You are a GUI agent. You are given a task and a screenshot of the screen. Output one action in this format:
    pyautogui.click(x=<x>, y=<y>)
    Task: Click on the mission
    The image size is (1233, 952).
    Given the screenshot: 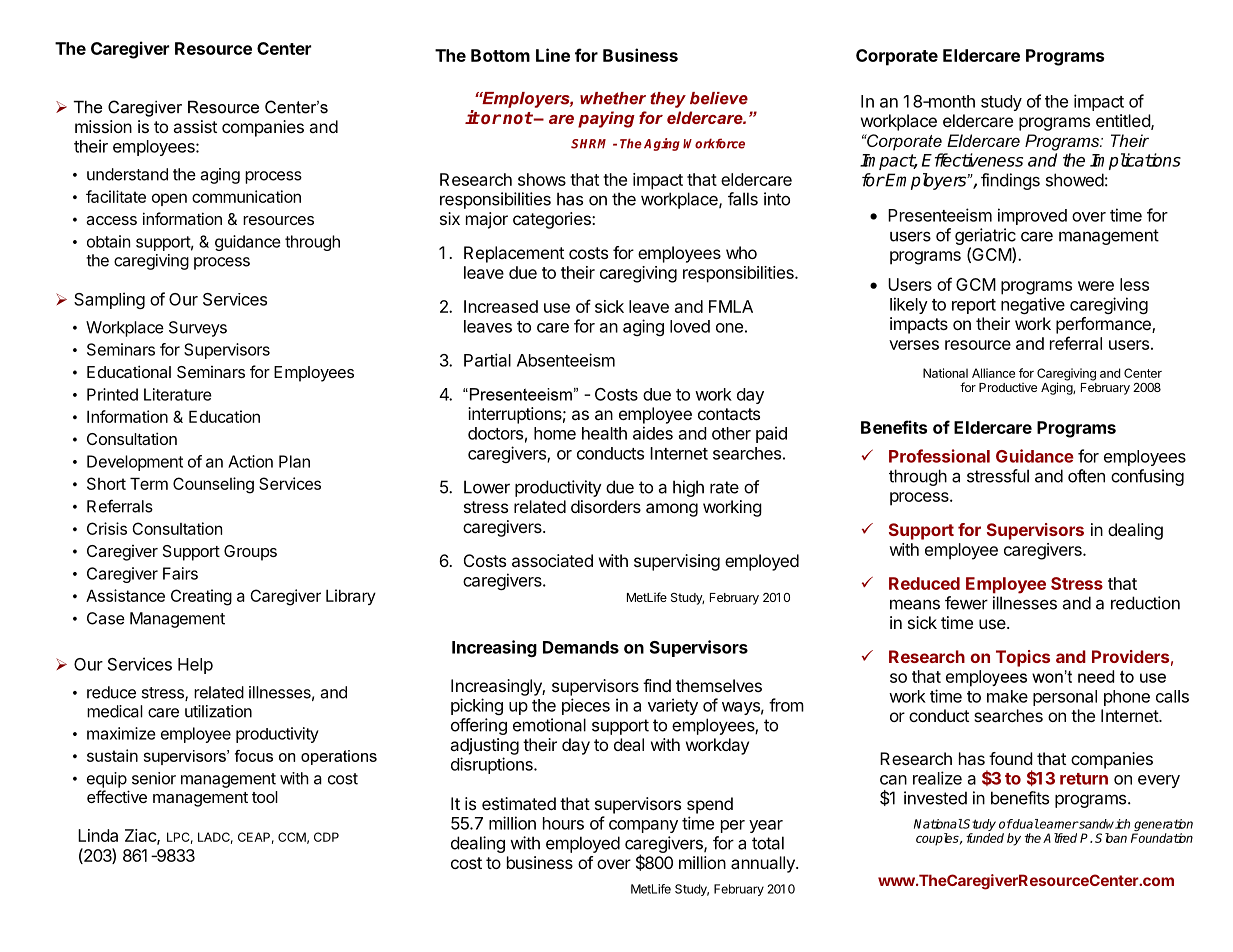 What is the action you would take?
    pyautogui.click(x=103, y=126)
